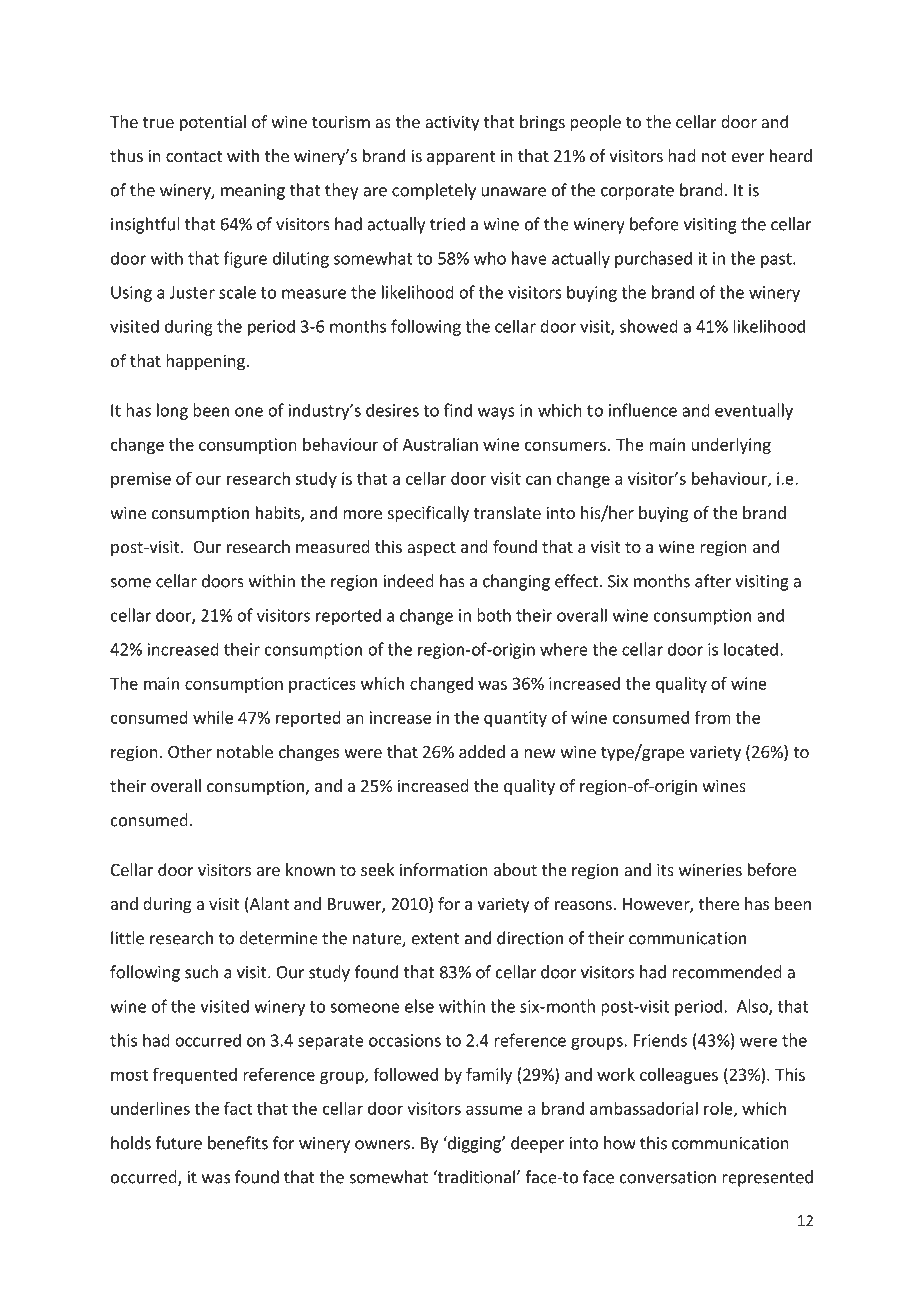 The width and height of the image is (924, 1308). What do you see at coordinates (751, 649) in the image?
I see `located` at bounding box center [751, 649].
